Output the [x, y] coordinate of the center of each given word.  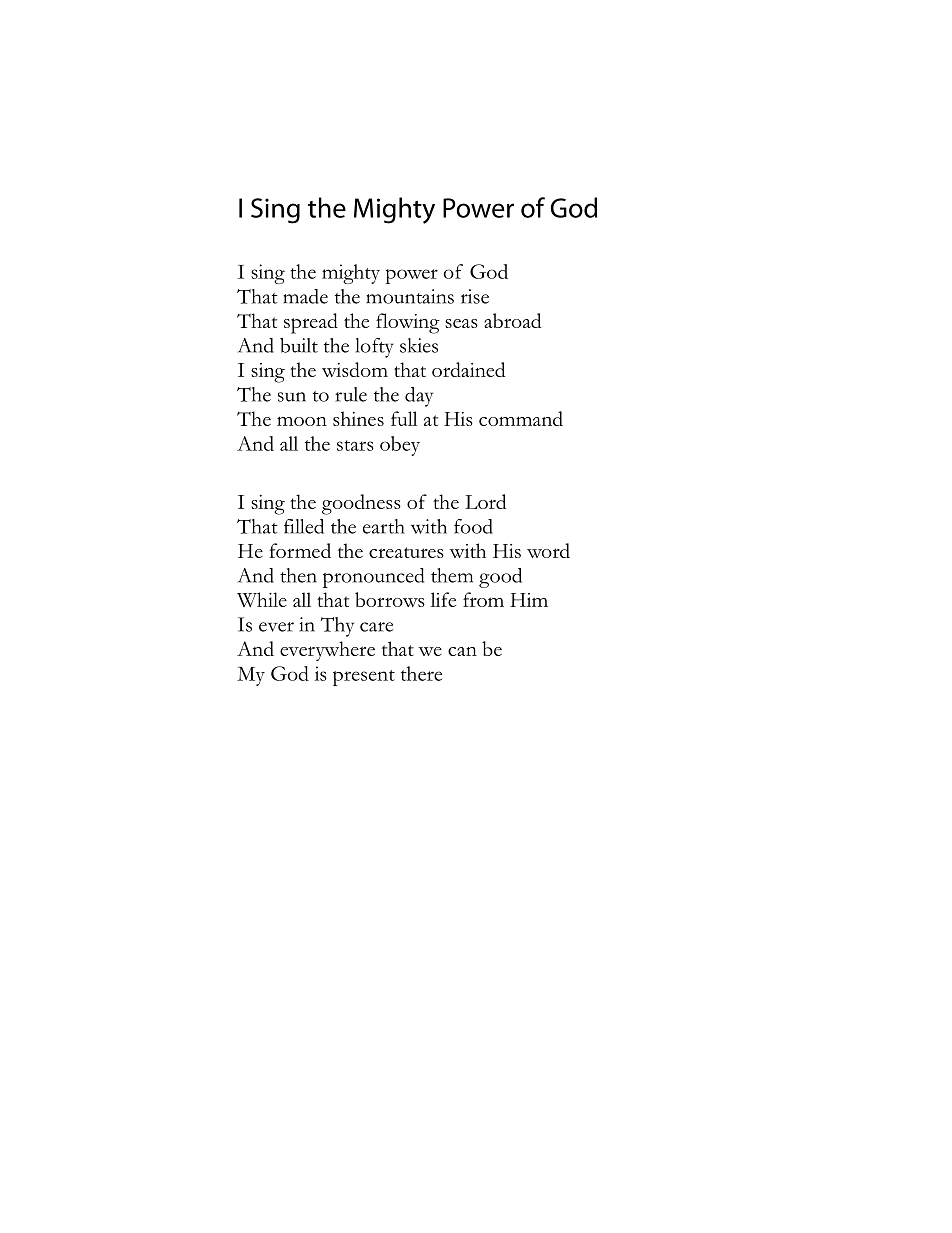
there [421, 673]
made [305, 296]
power [412, 276]
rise [475, 296]
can [462, 651]
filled [304, 526]
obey [400, 446]
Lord [485, 501]
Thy [337, 627]
